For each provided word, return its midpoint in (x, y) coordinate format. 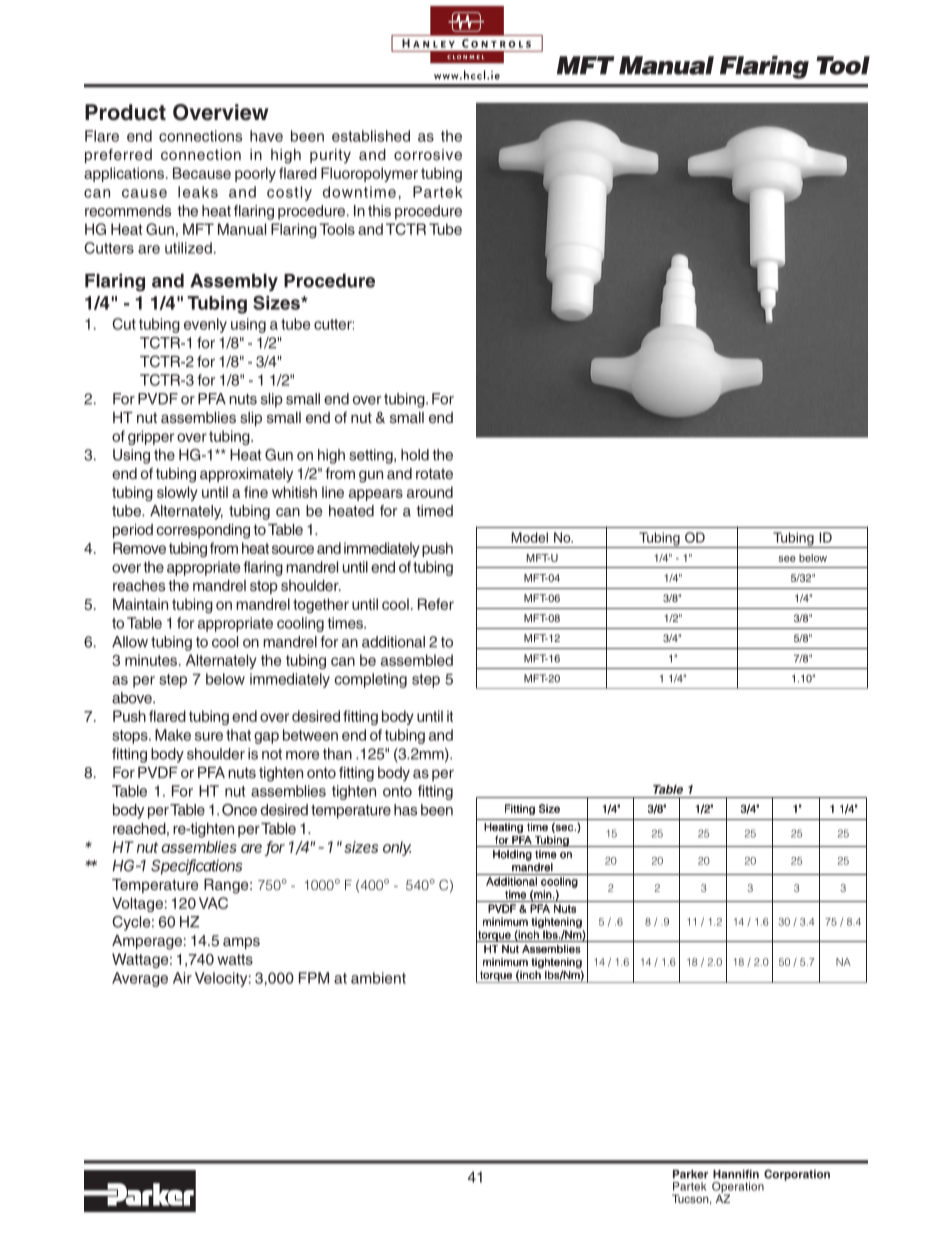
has (405, 810)
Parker (690, 1174)
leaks (198, 192)
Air (182, 978)
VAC (213, 903)
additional (393, 642)
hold (415, 455)
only (397, 848)
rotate (434, 473)
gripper (151, 437)
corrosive (428, 154)
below (225, 679)
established (371, 136)
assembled (417, 660)
